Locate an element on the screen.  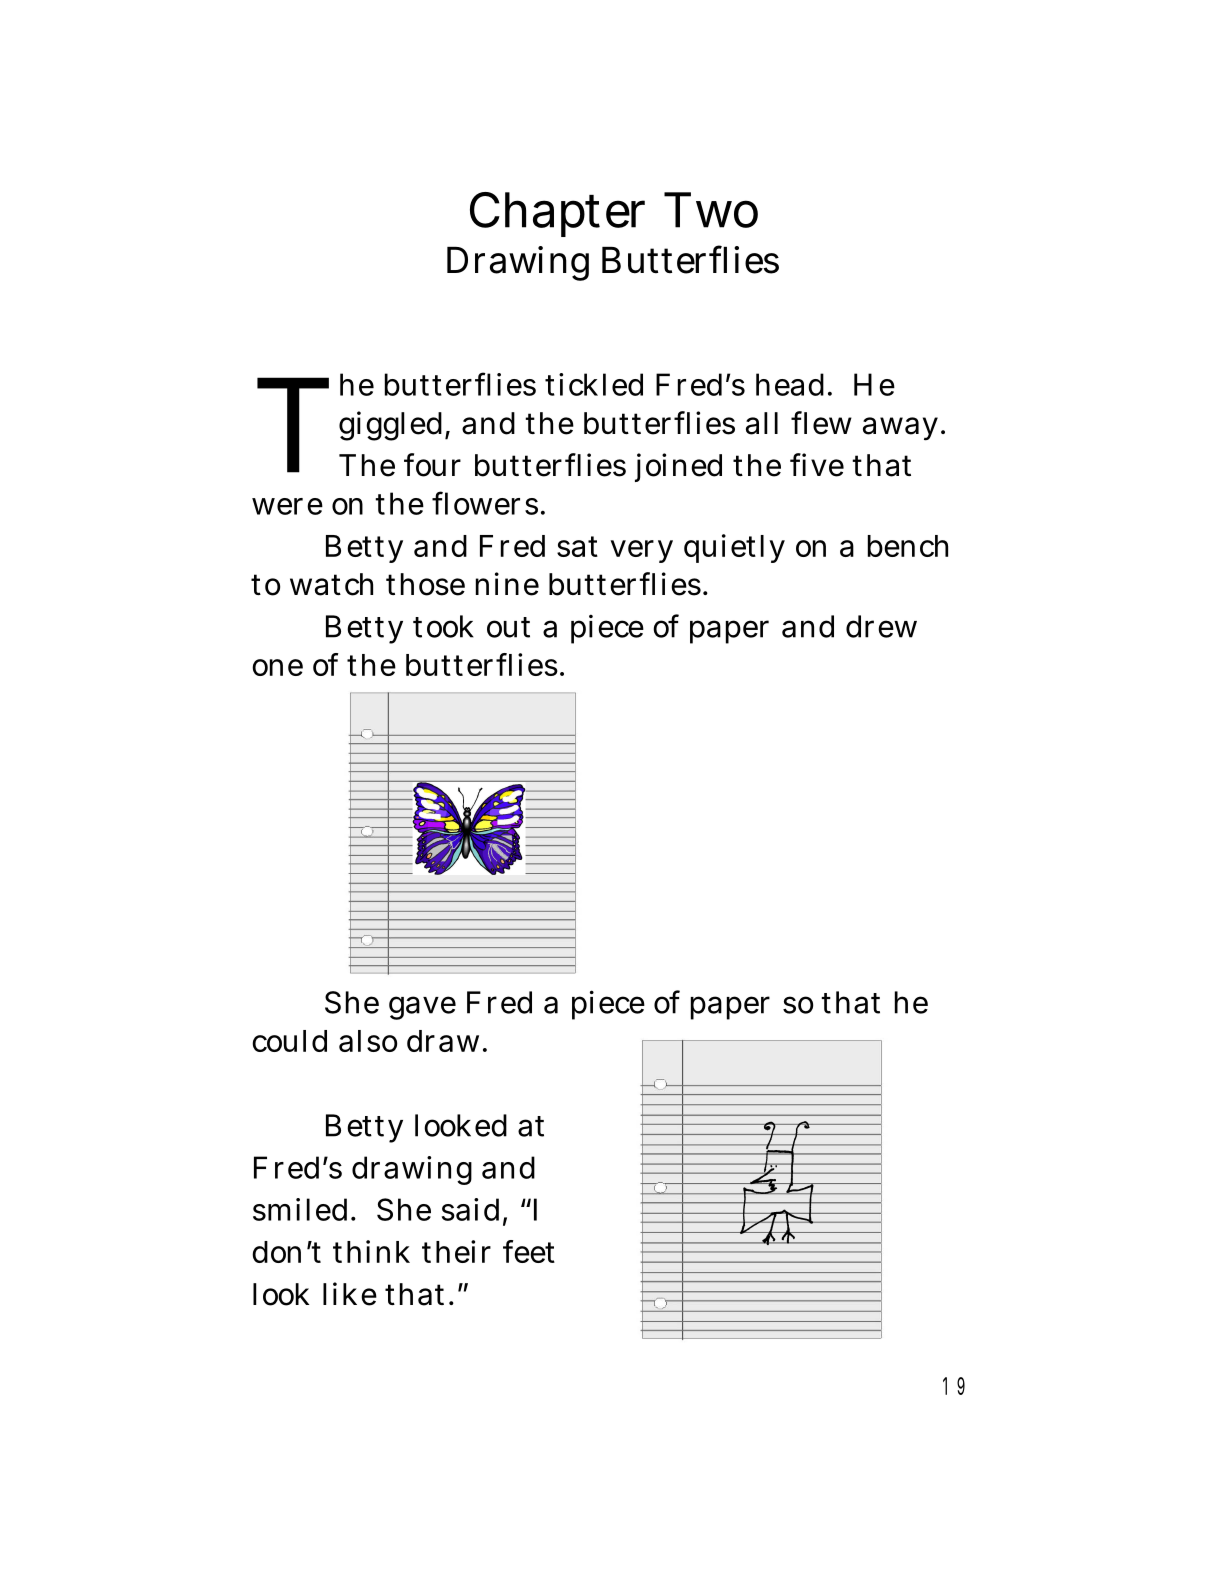
sat is located at coordinates (577, 546).
